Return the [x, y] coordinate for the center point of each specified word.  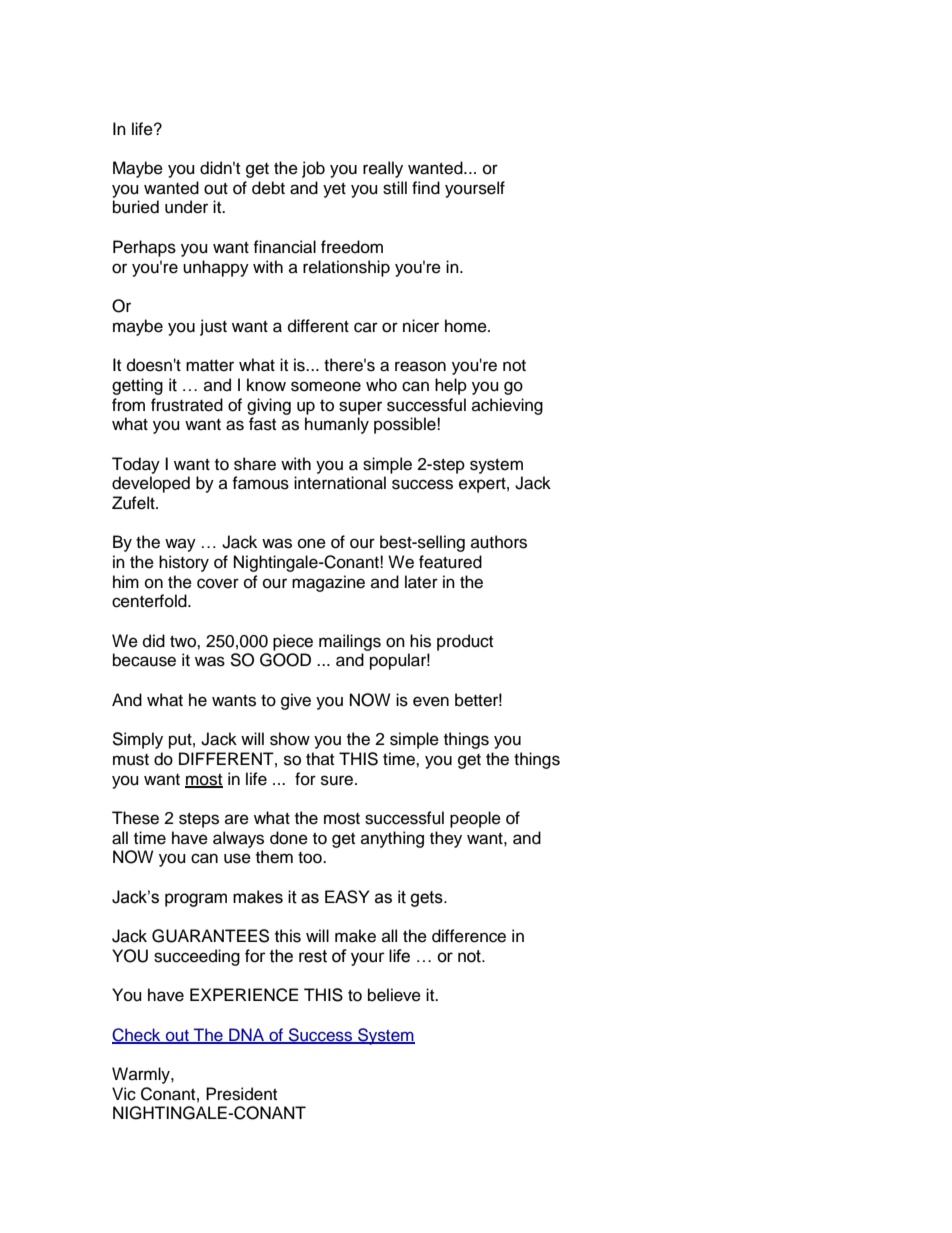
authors [499, 542]
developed [151, 484]
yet [334, 190]
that [320, 758]
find [426, 188]
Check [137, 1036]
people [475, 819]
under [186, 207]
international [340, 483]
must [131, 760]
